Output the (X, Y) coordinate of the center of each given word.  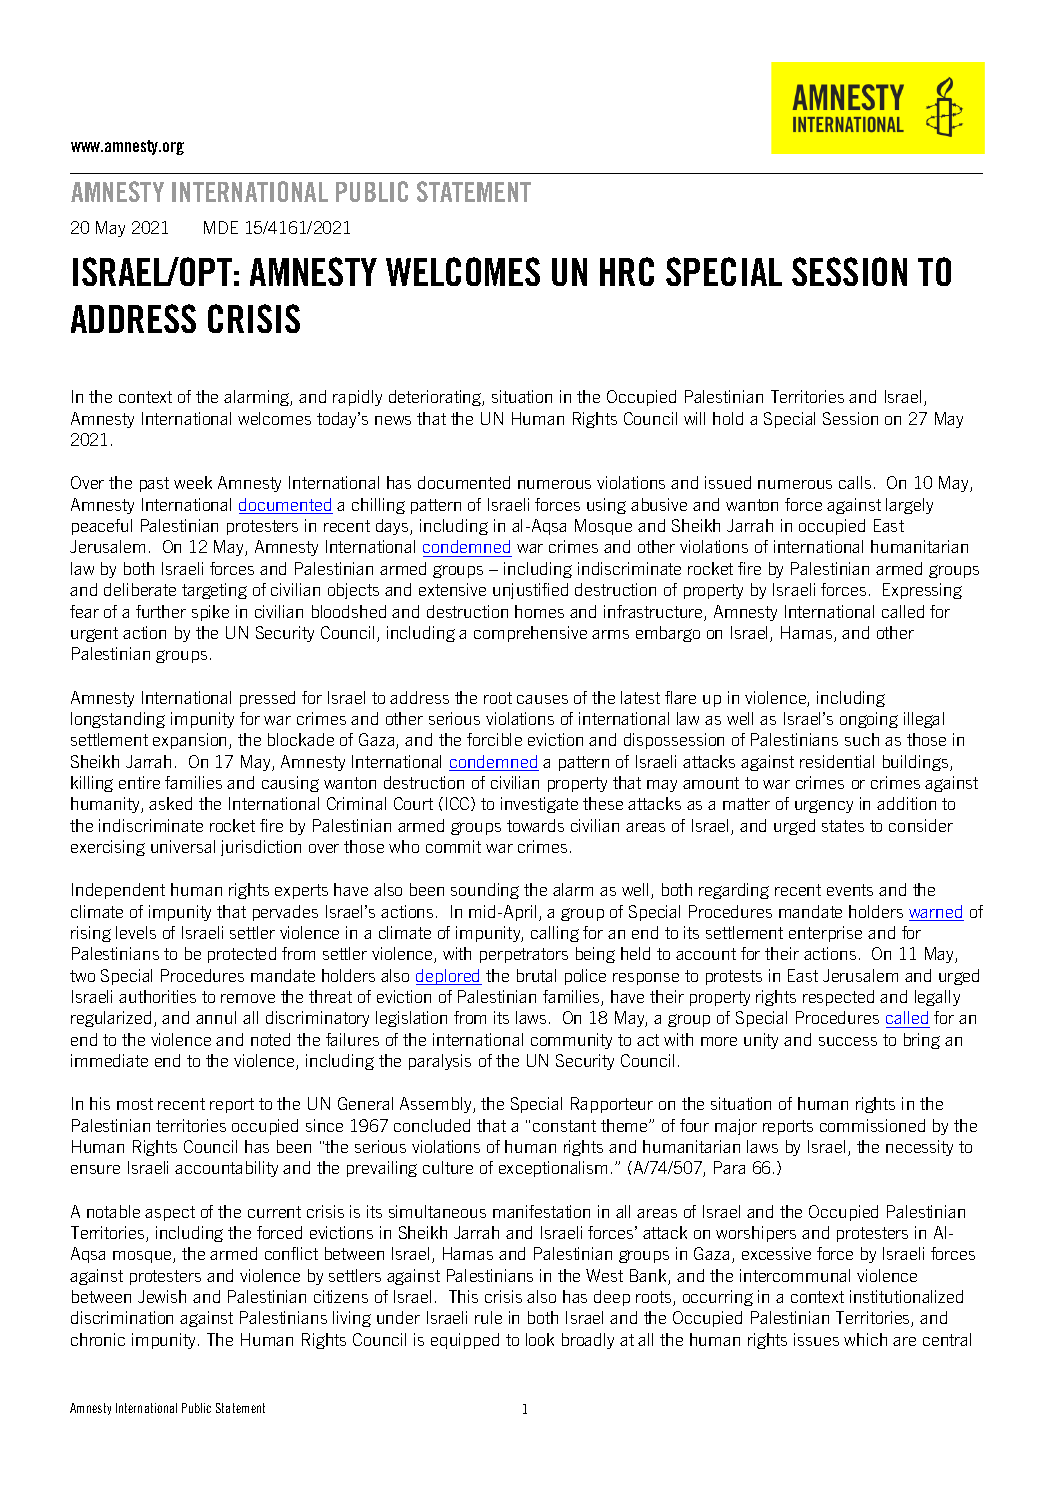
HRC (627, 271)
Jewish (162, 1296)
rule (488, 1317)
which (865, 1339)
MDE (221, 227)
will (694, 418)
